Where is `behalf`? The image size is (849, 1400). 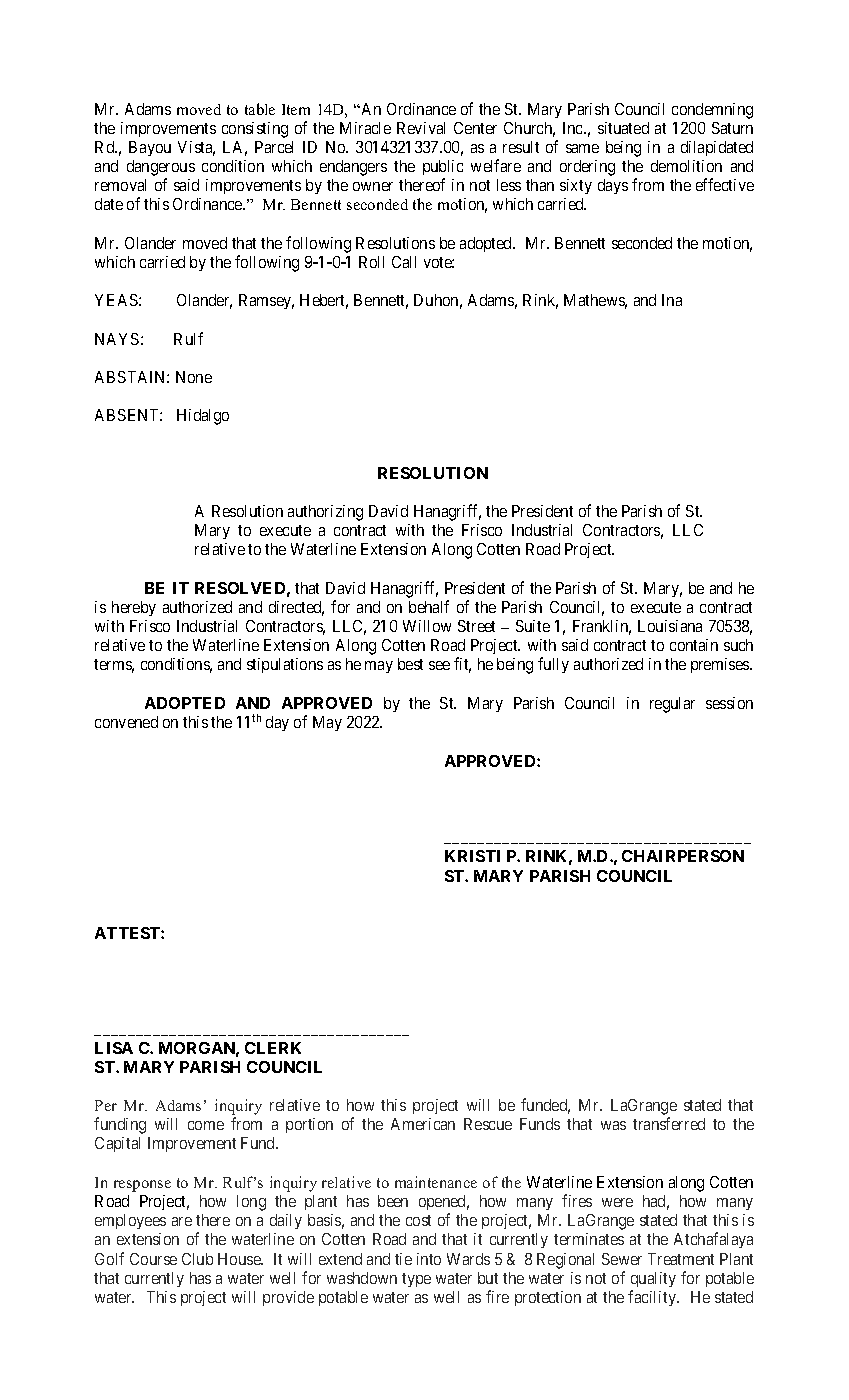 behalf is located at coordinates (429, 606).
